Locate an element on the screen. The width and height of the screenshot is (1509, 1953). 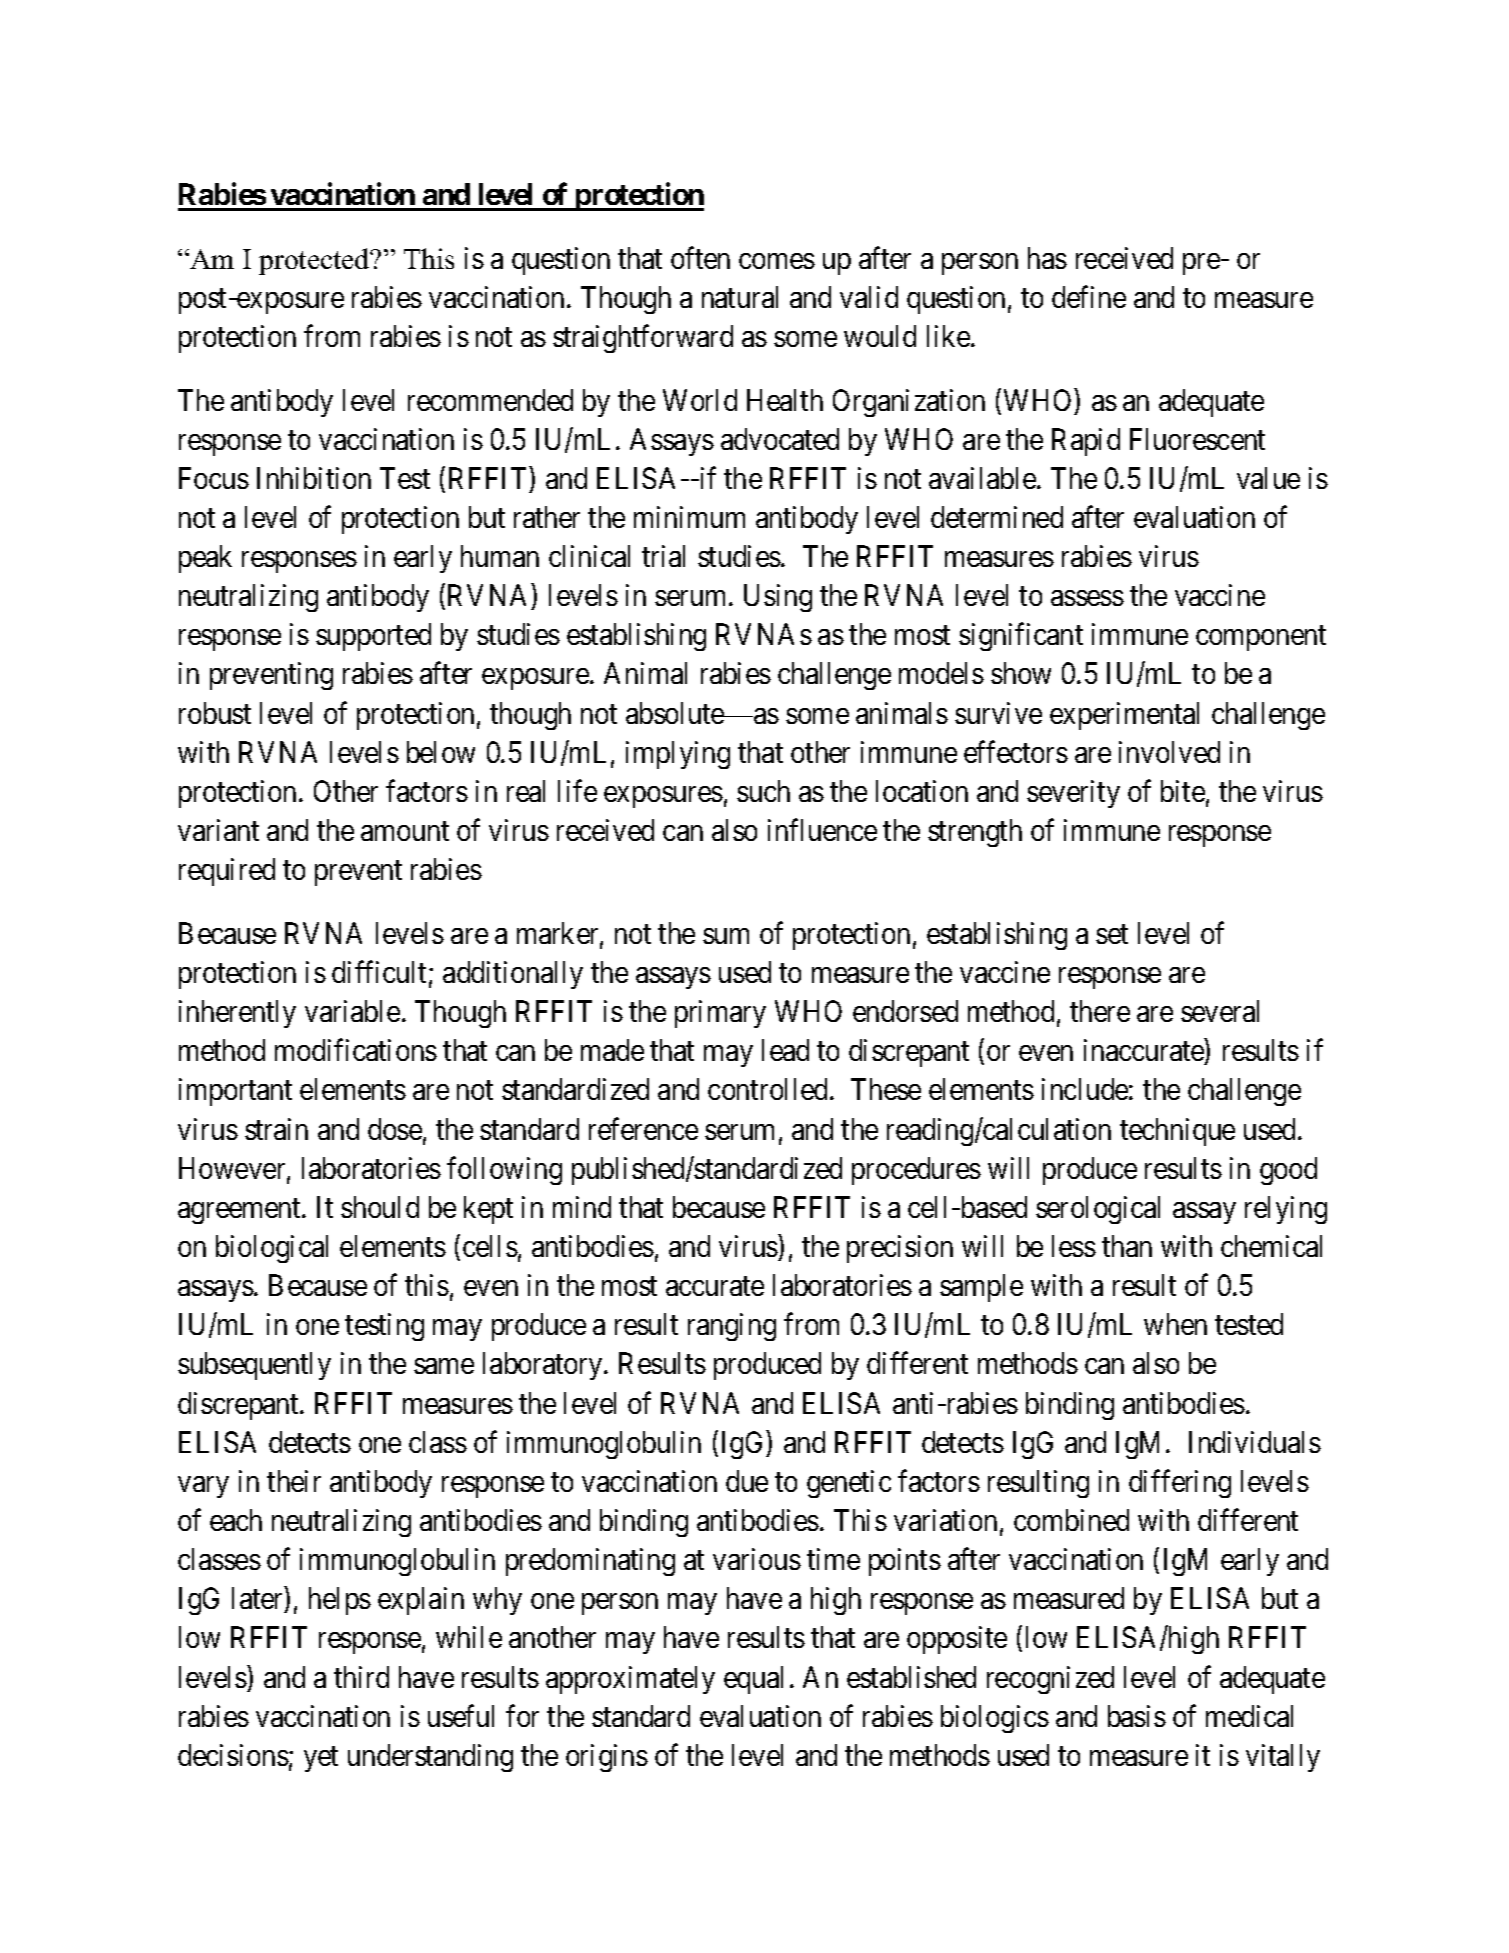
than is located at coordinates (1127, 1246).
